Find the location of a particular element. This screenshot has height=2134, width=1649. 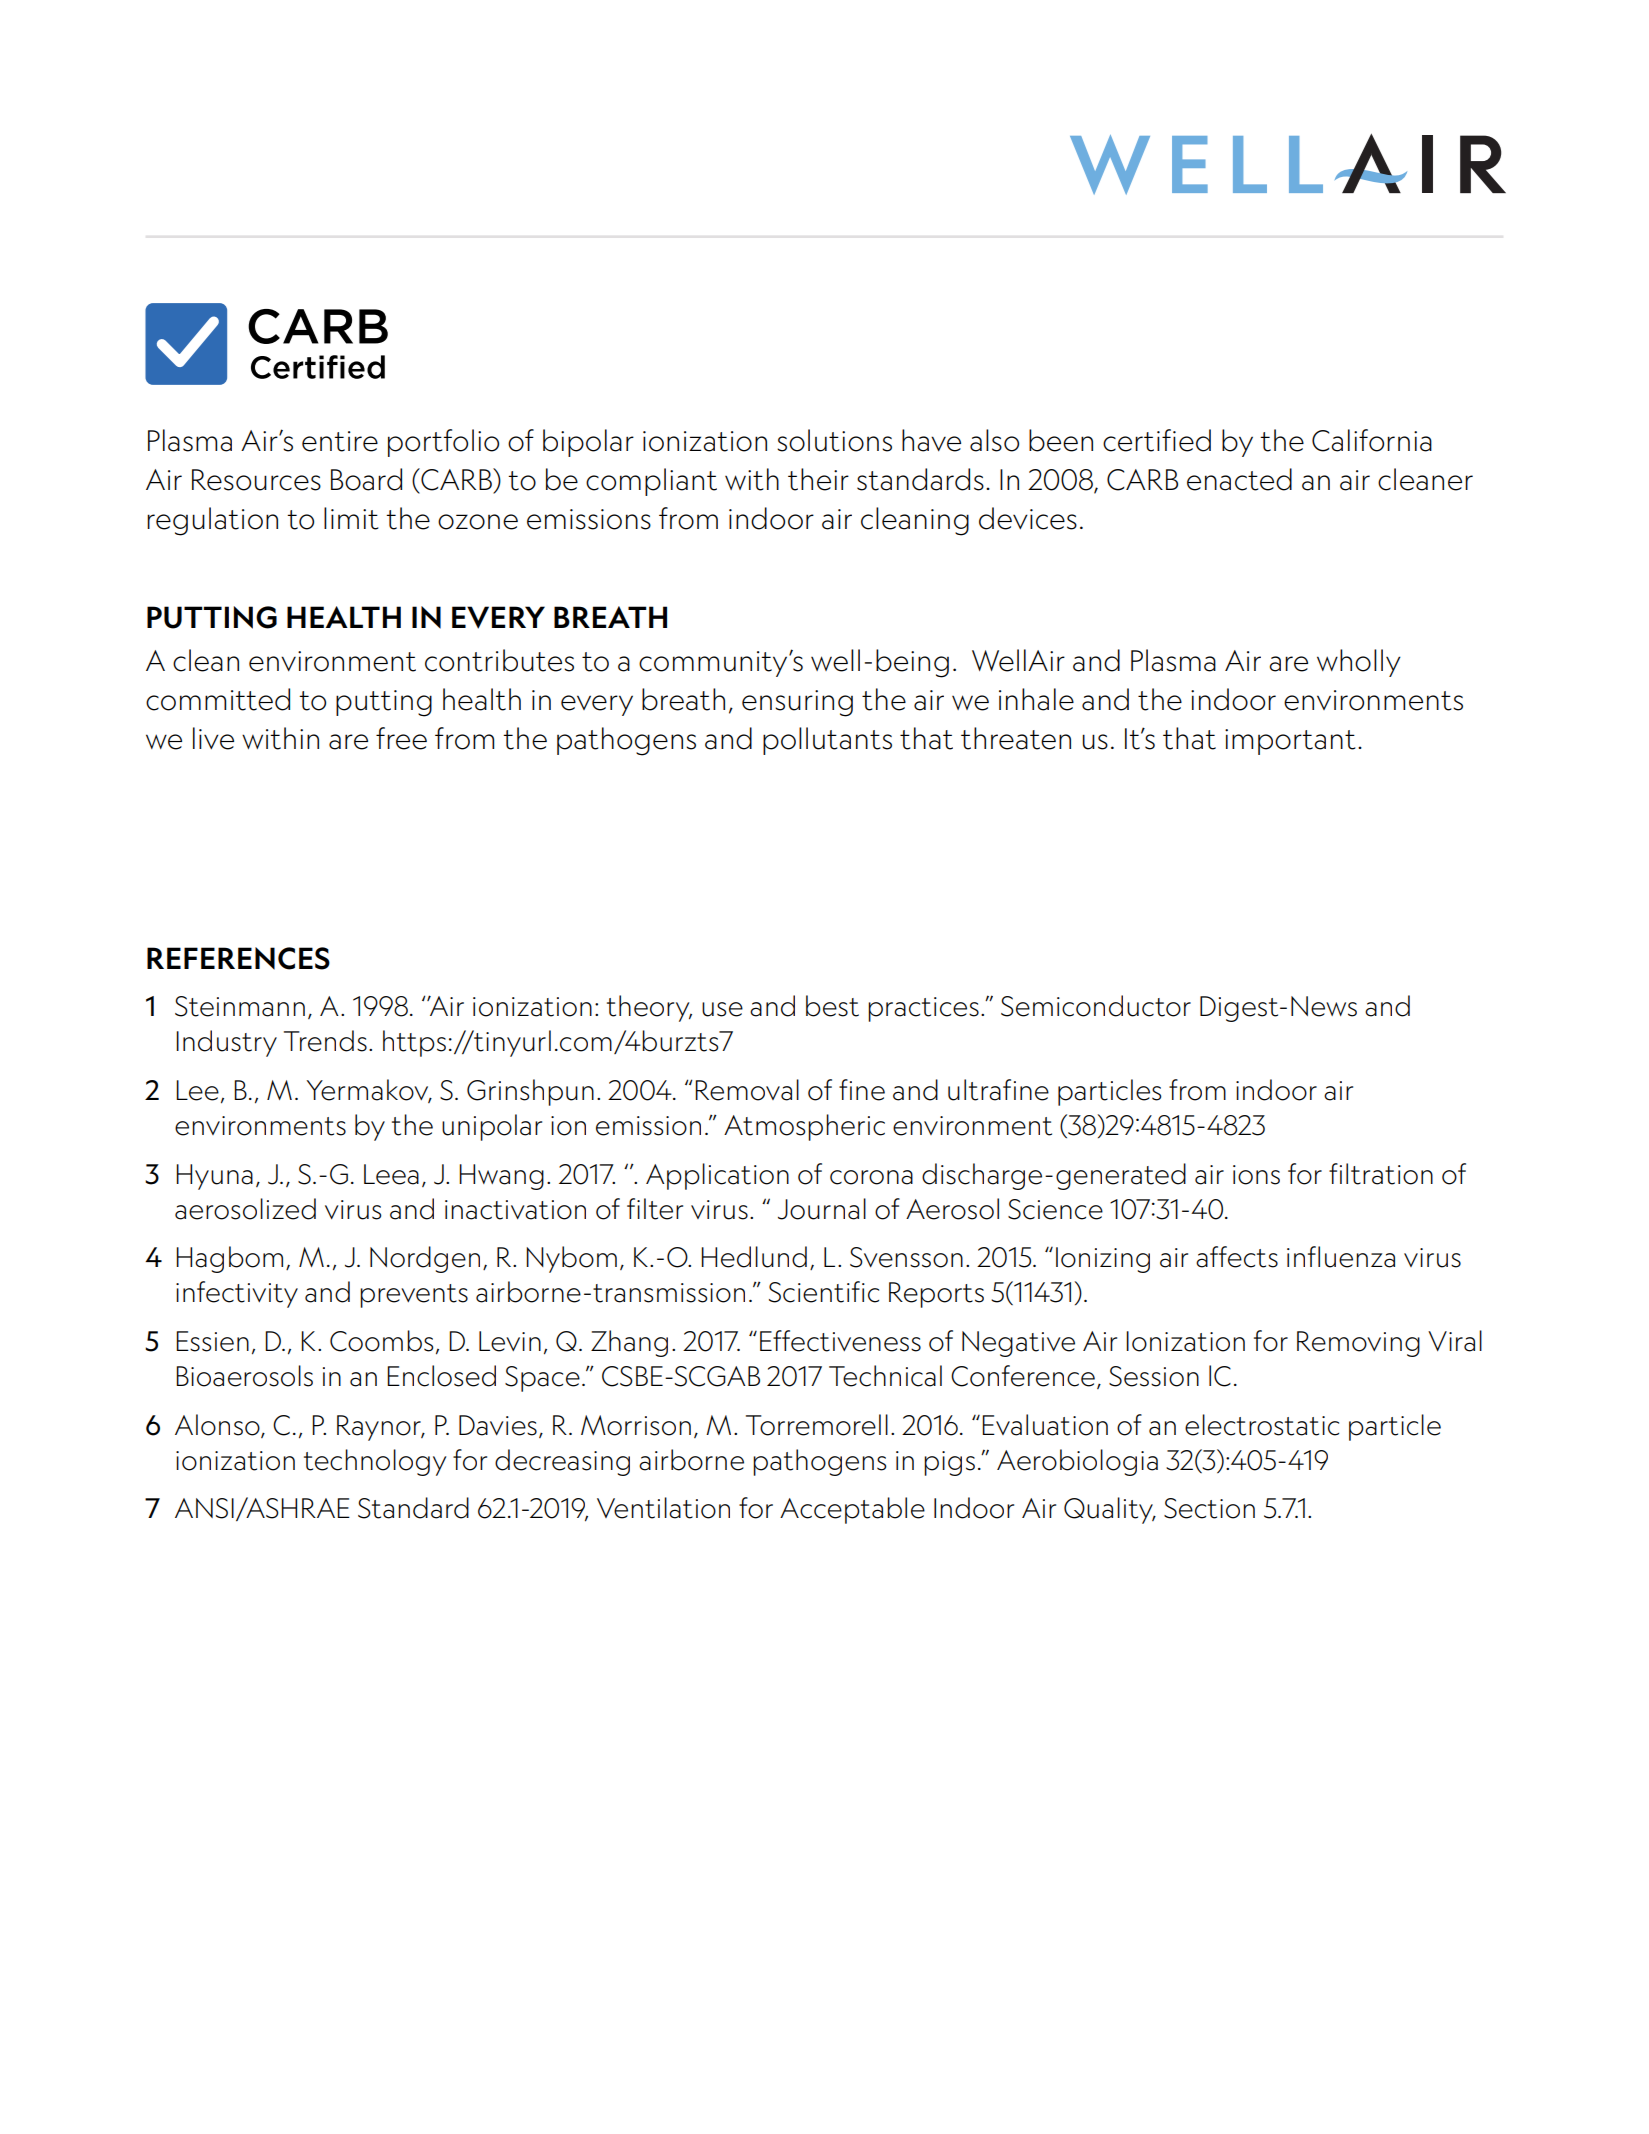

best is located at coordinates (832, 1006).
